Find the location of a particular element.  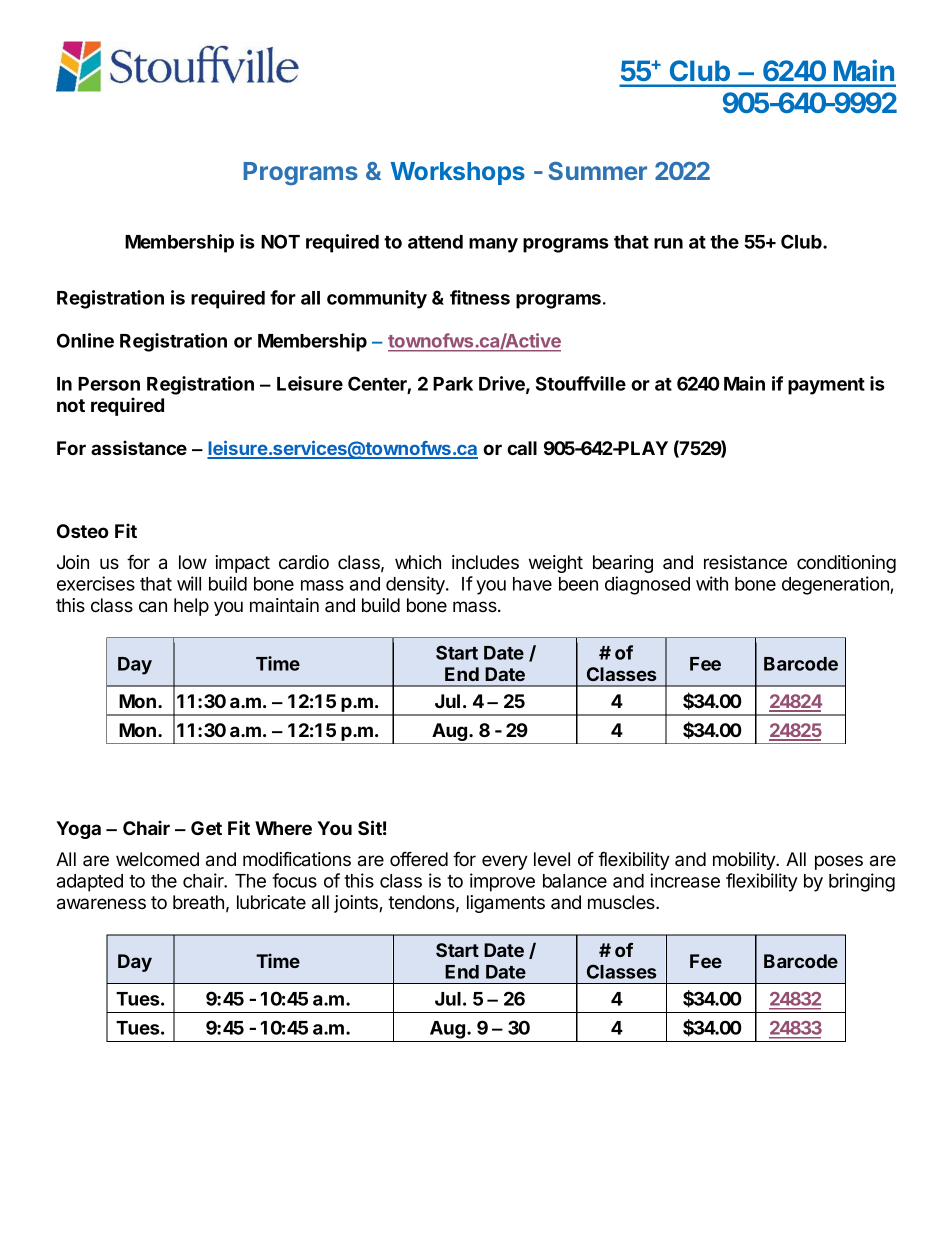

help is located at coordinates (191, 607).
